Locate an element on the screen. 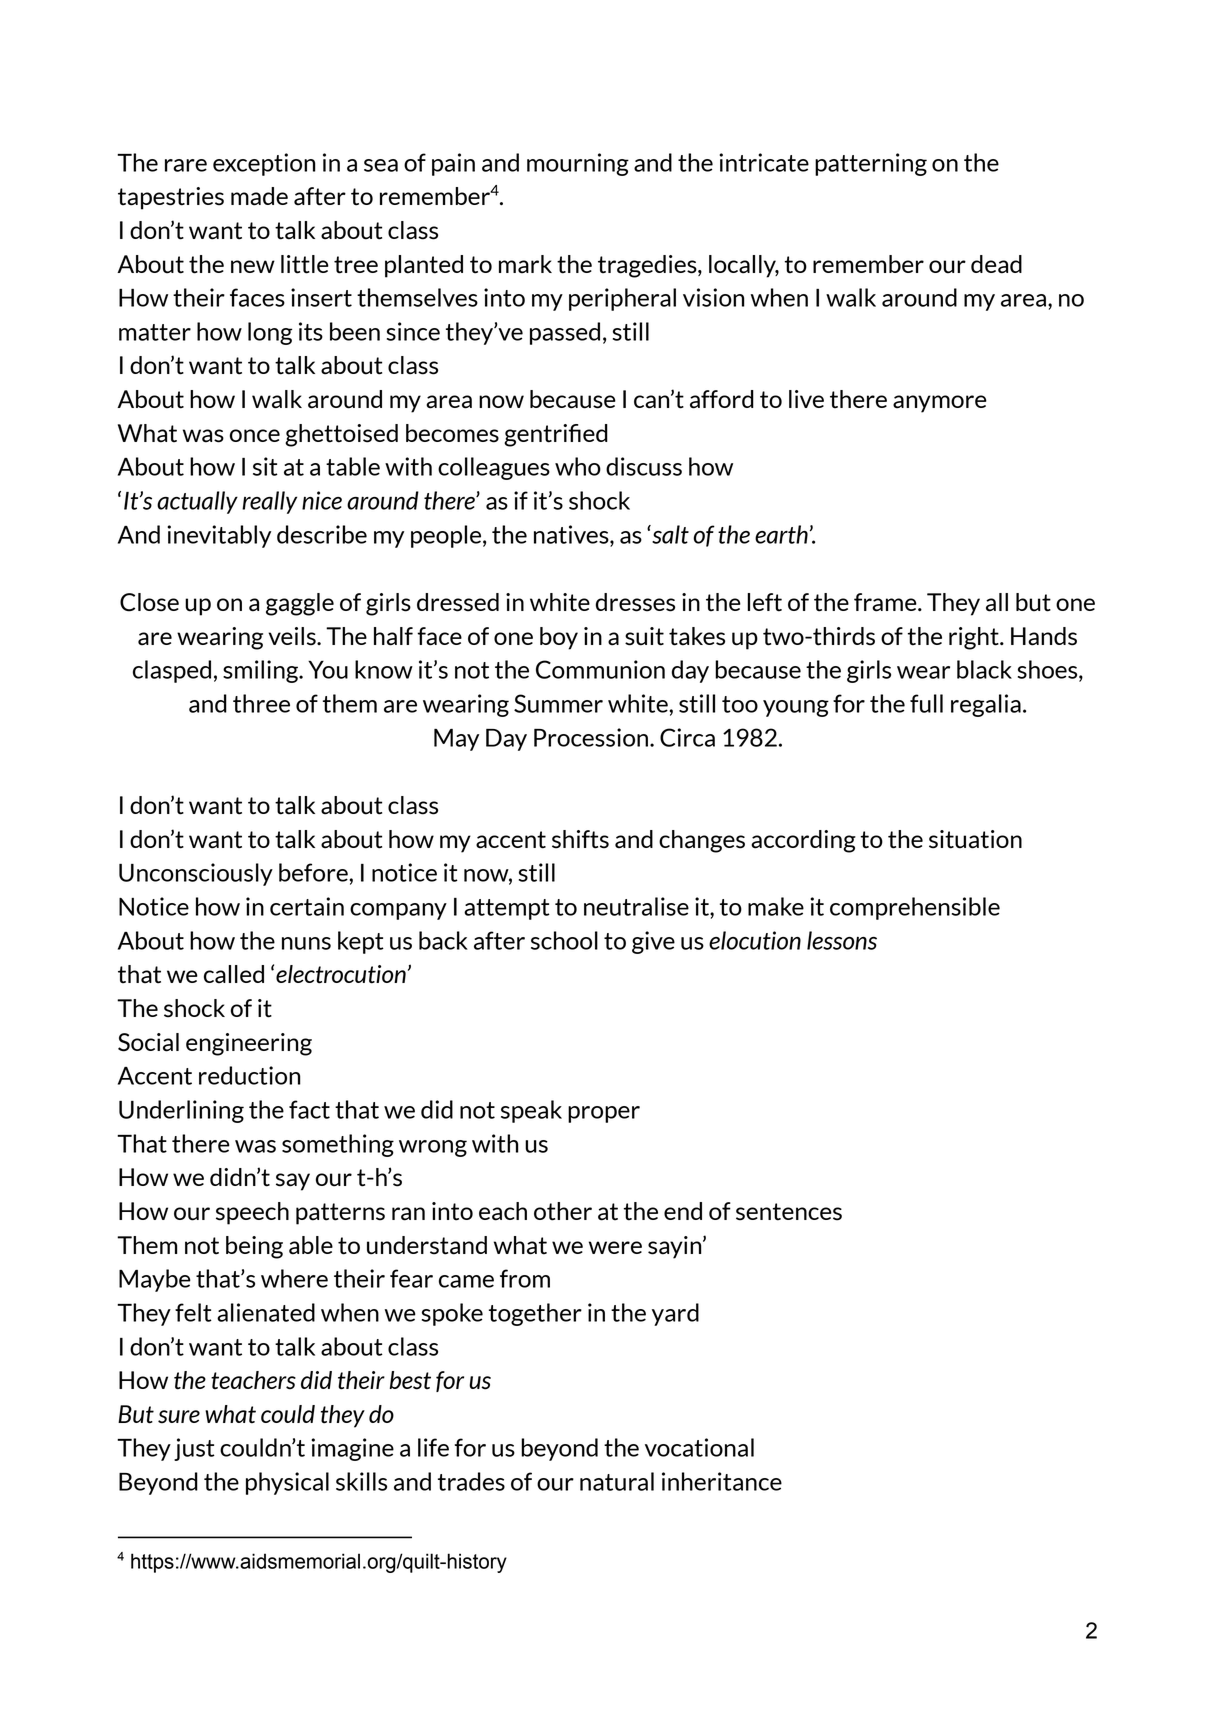 The image size is (1217, 1720). patterning is located at coordinates (871, 164).
